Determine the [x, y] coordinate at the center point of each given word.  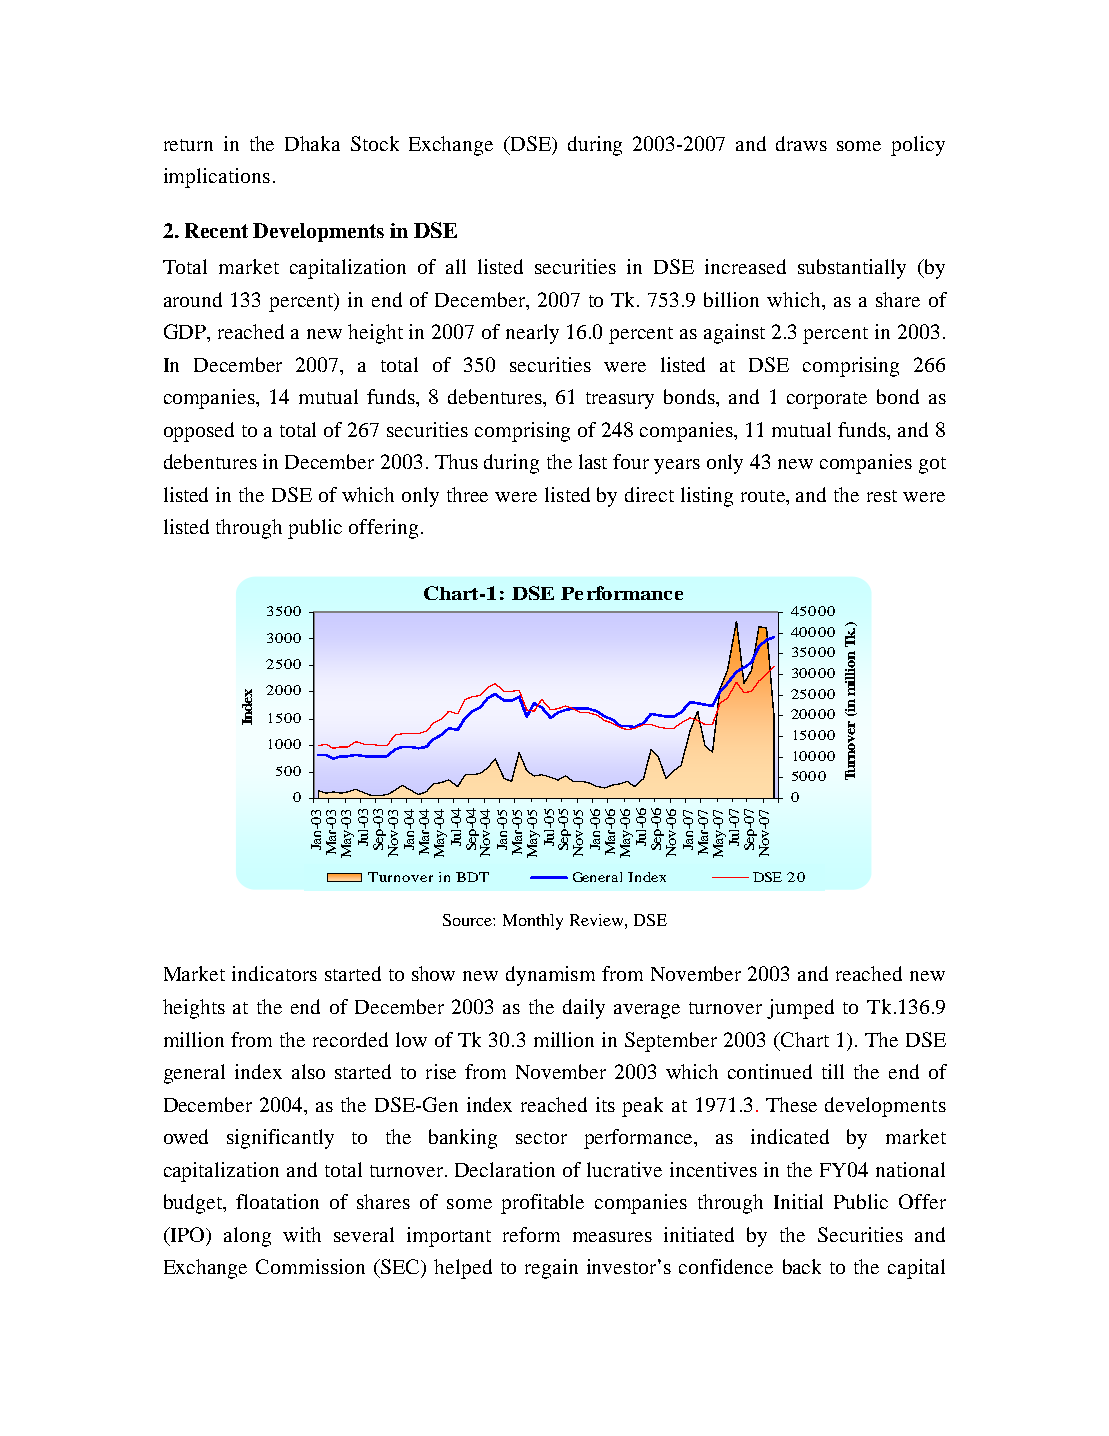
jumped [800, 1009]
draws [801, 143]
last [593, 461]
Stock [375, 143]
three [467, 494]
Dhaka [312, 143]
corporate [827, 400]
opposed [199, 432]
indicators [274, 973]
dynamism [550, 976]
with [302, 1234]
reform [531, 1234]
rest [882, 496]
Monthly [533, 922]
